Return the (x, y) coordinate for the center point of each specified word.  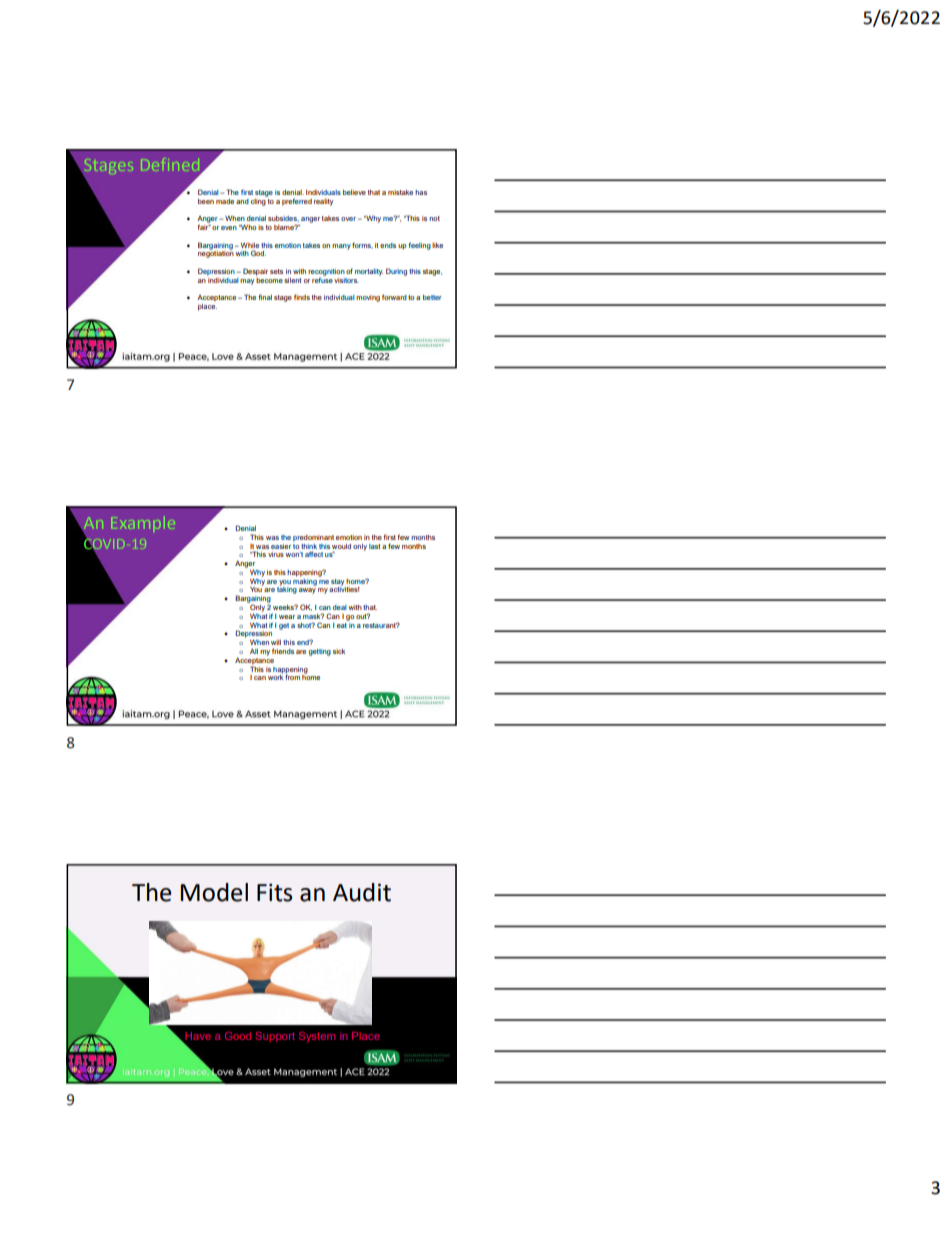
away (307, 591)
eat (343, 624)
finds (302, 297)
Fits (274, 893)
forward (394, 297)
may (247, 282)
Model (214, 892)
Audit (362, 892)
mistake (400, 192)
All (254, 651)
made (225, 201)
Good (238, 1036)
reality (323, 202)
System (317, 1037)
